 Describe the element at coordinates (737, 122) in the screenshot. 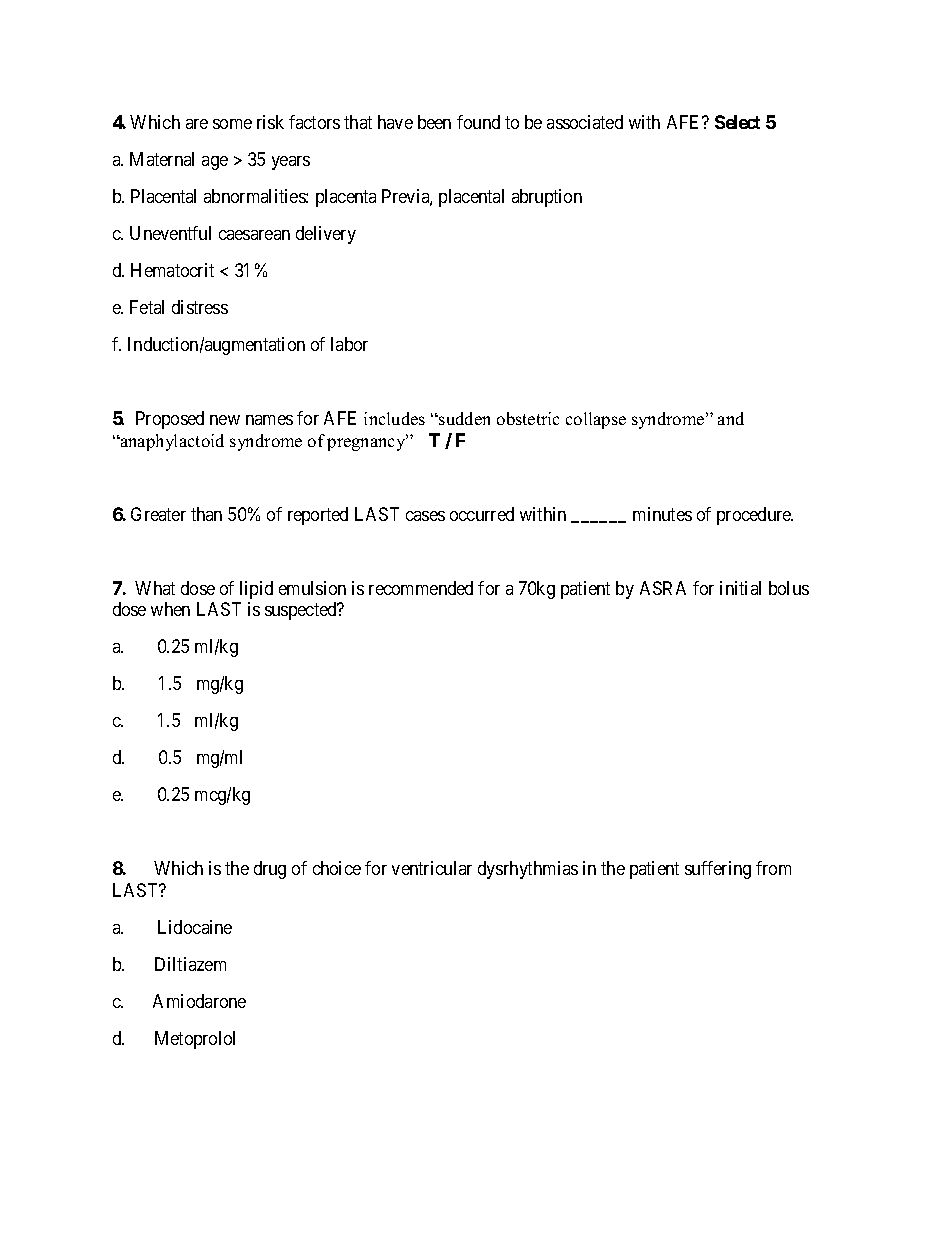

I see `Select` at that location.
